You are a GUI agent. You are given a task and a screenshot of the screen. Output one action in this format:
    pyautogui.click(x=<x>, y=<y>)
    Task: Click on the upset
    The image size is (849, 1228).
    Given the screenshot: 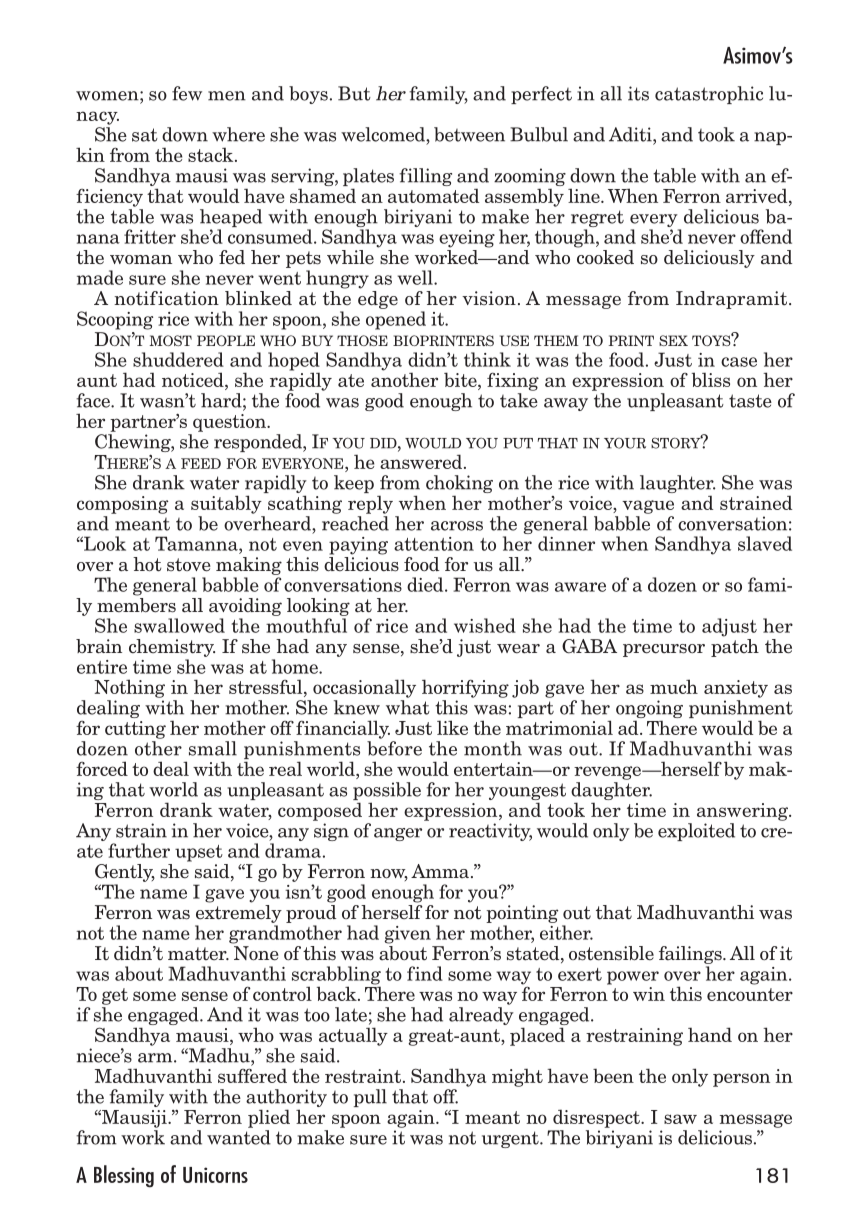 What is the action you would take?
    pyautogui.click(x=199, y=853)
